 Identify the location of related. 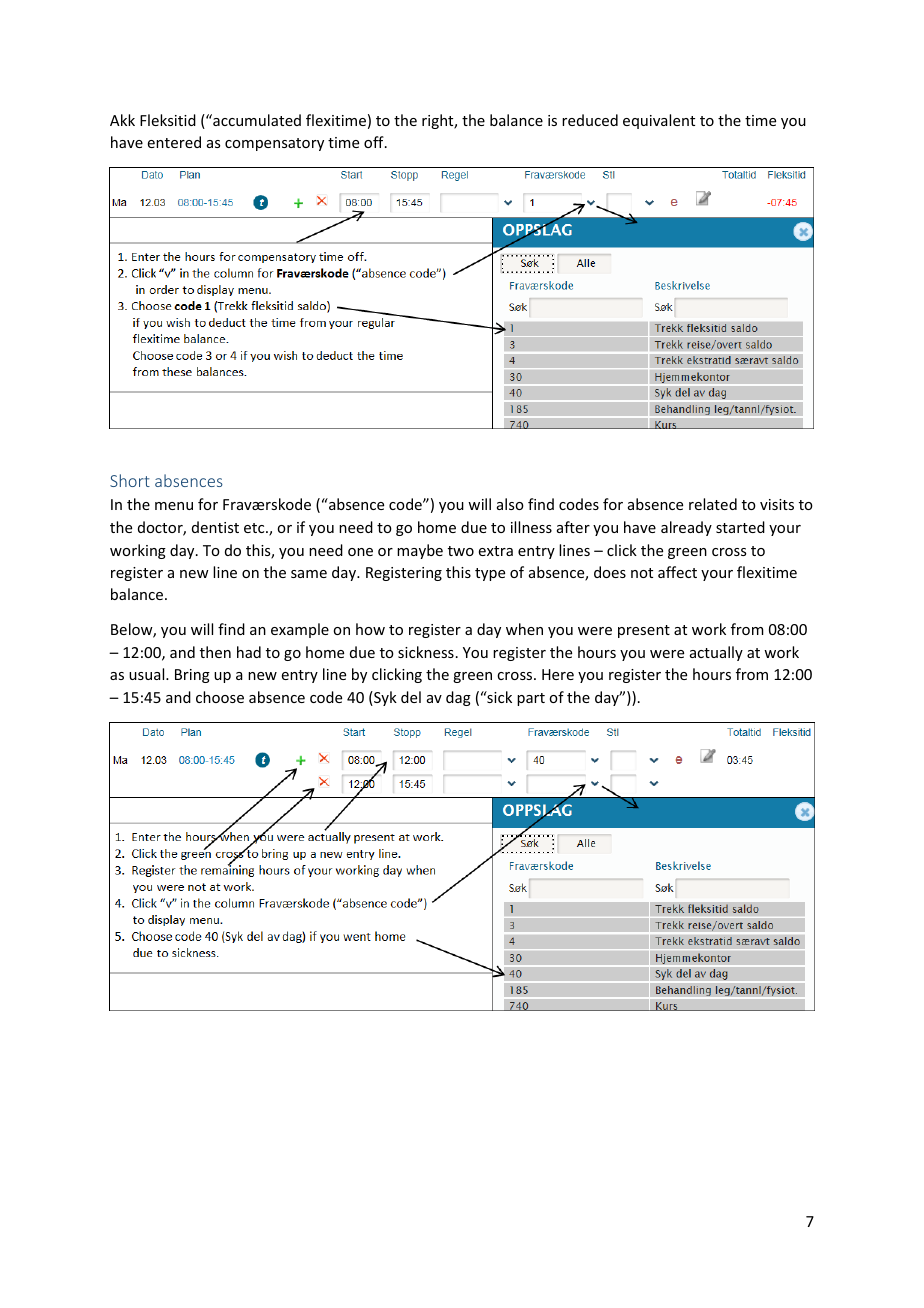
(713, 504).
